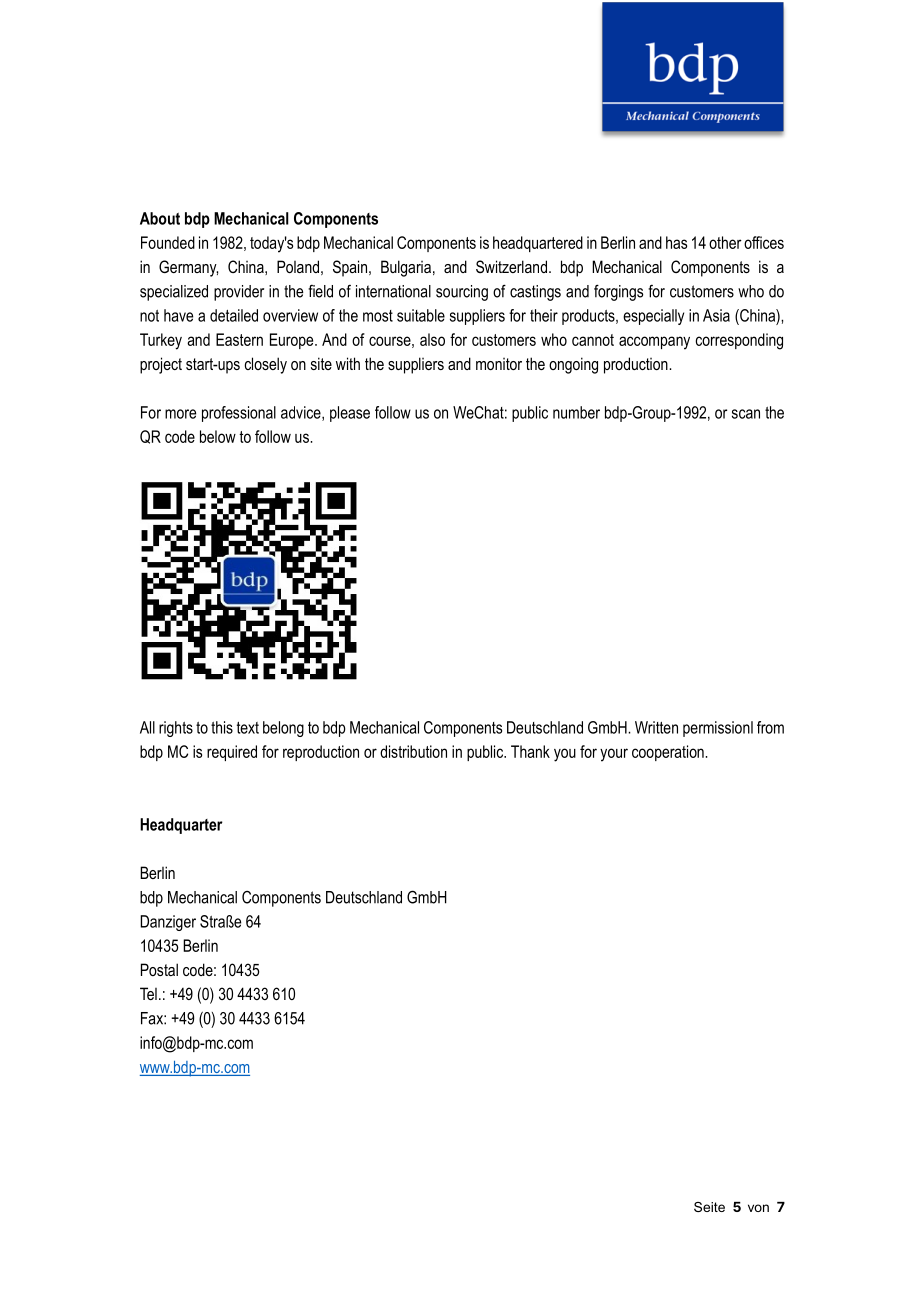  What do you see at coordinates (188, 268) in the screenshot?
I see `Germany` at bounding box center [188, 268].
